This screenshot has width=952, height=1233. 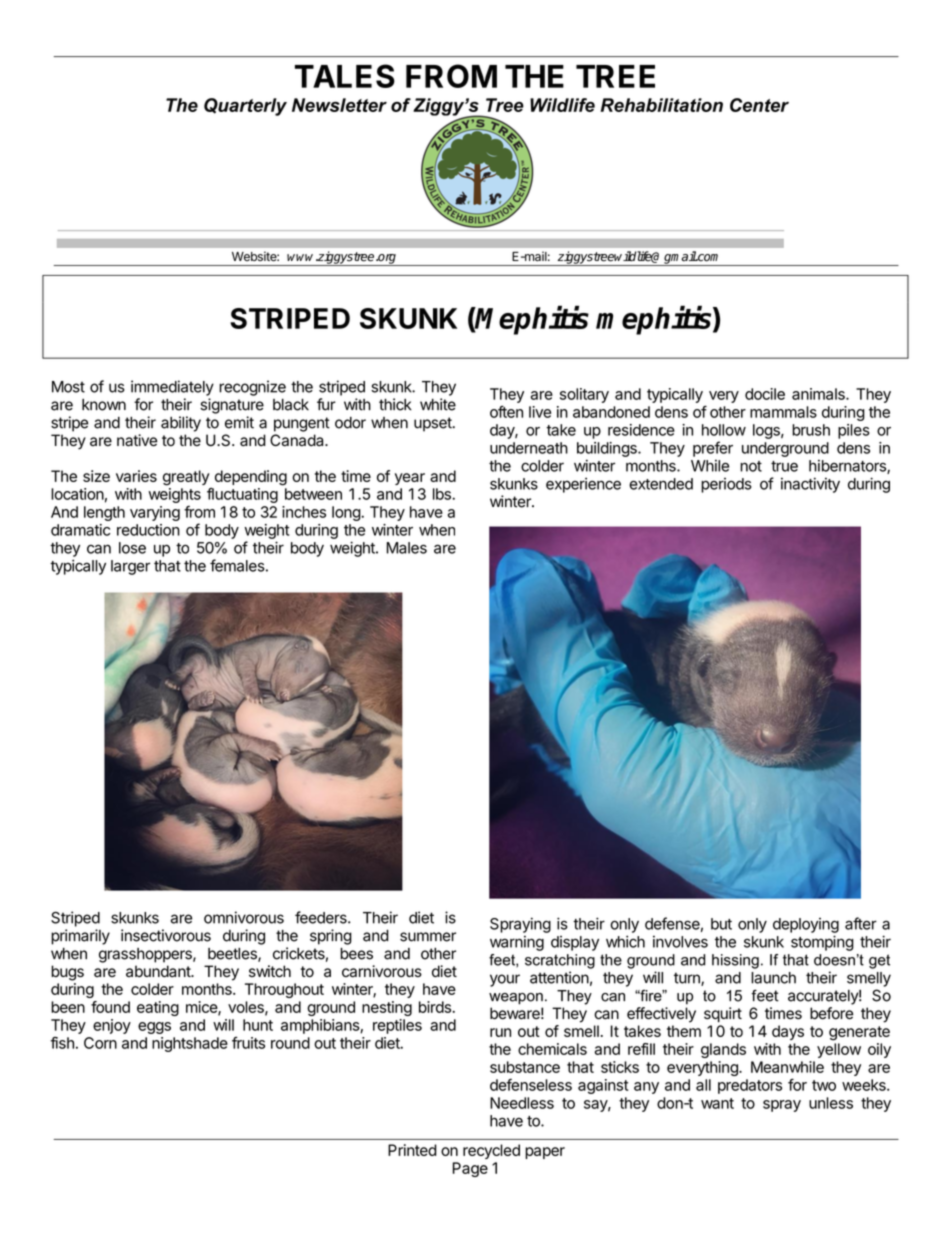 What do you see at coordinates (806, 925) in the screenshot?
I see `deploying` at bounding box center [806, 925].
